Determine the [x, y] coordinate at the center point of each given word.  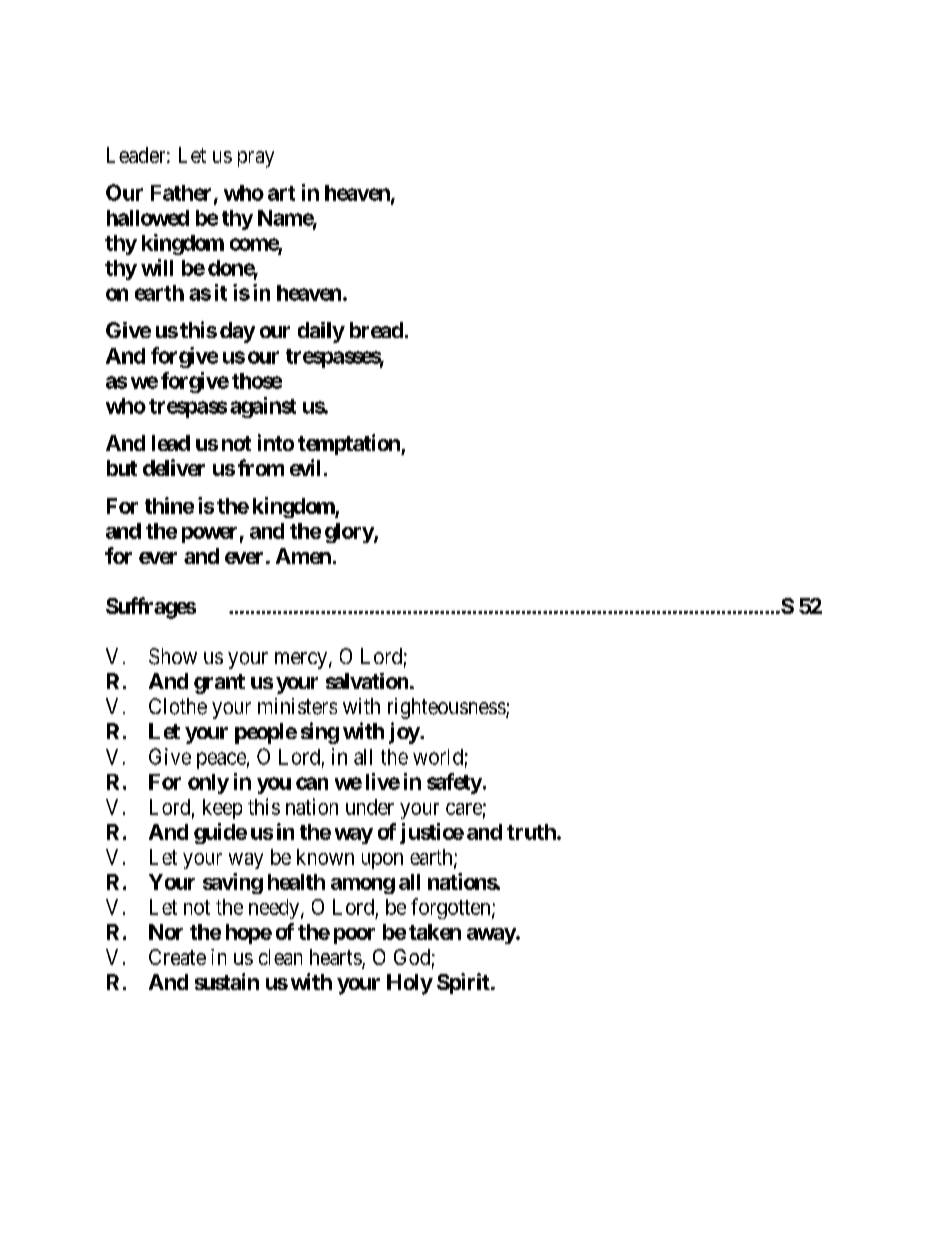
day [237, 332]
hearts [336, 957]
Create [177, 957]
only [208, 784]
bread [376, 330]
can [312, 783]
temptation [350, 444]
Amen [303, 556]
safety [454, 783]
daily [321, 332]
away [492, 936]
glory [350, 533]
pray [256, 159]
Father [183, 194]
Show [173, 656]
